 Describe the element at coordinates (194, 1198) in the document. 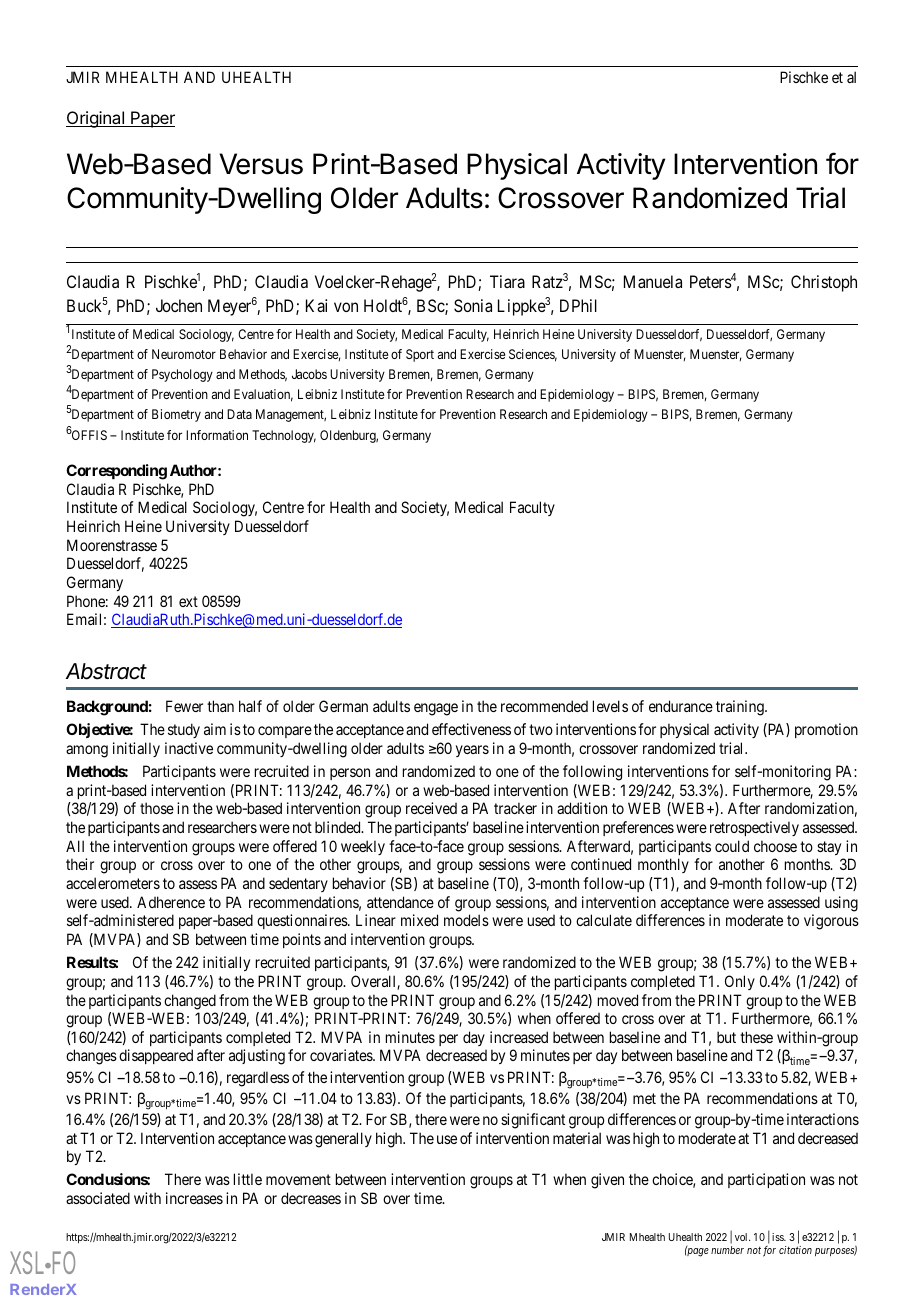

I see `increases` at that location.
